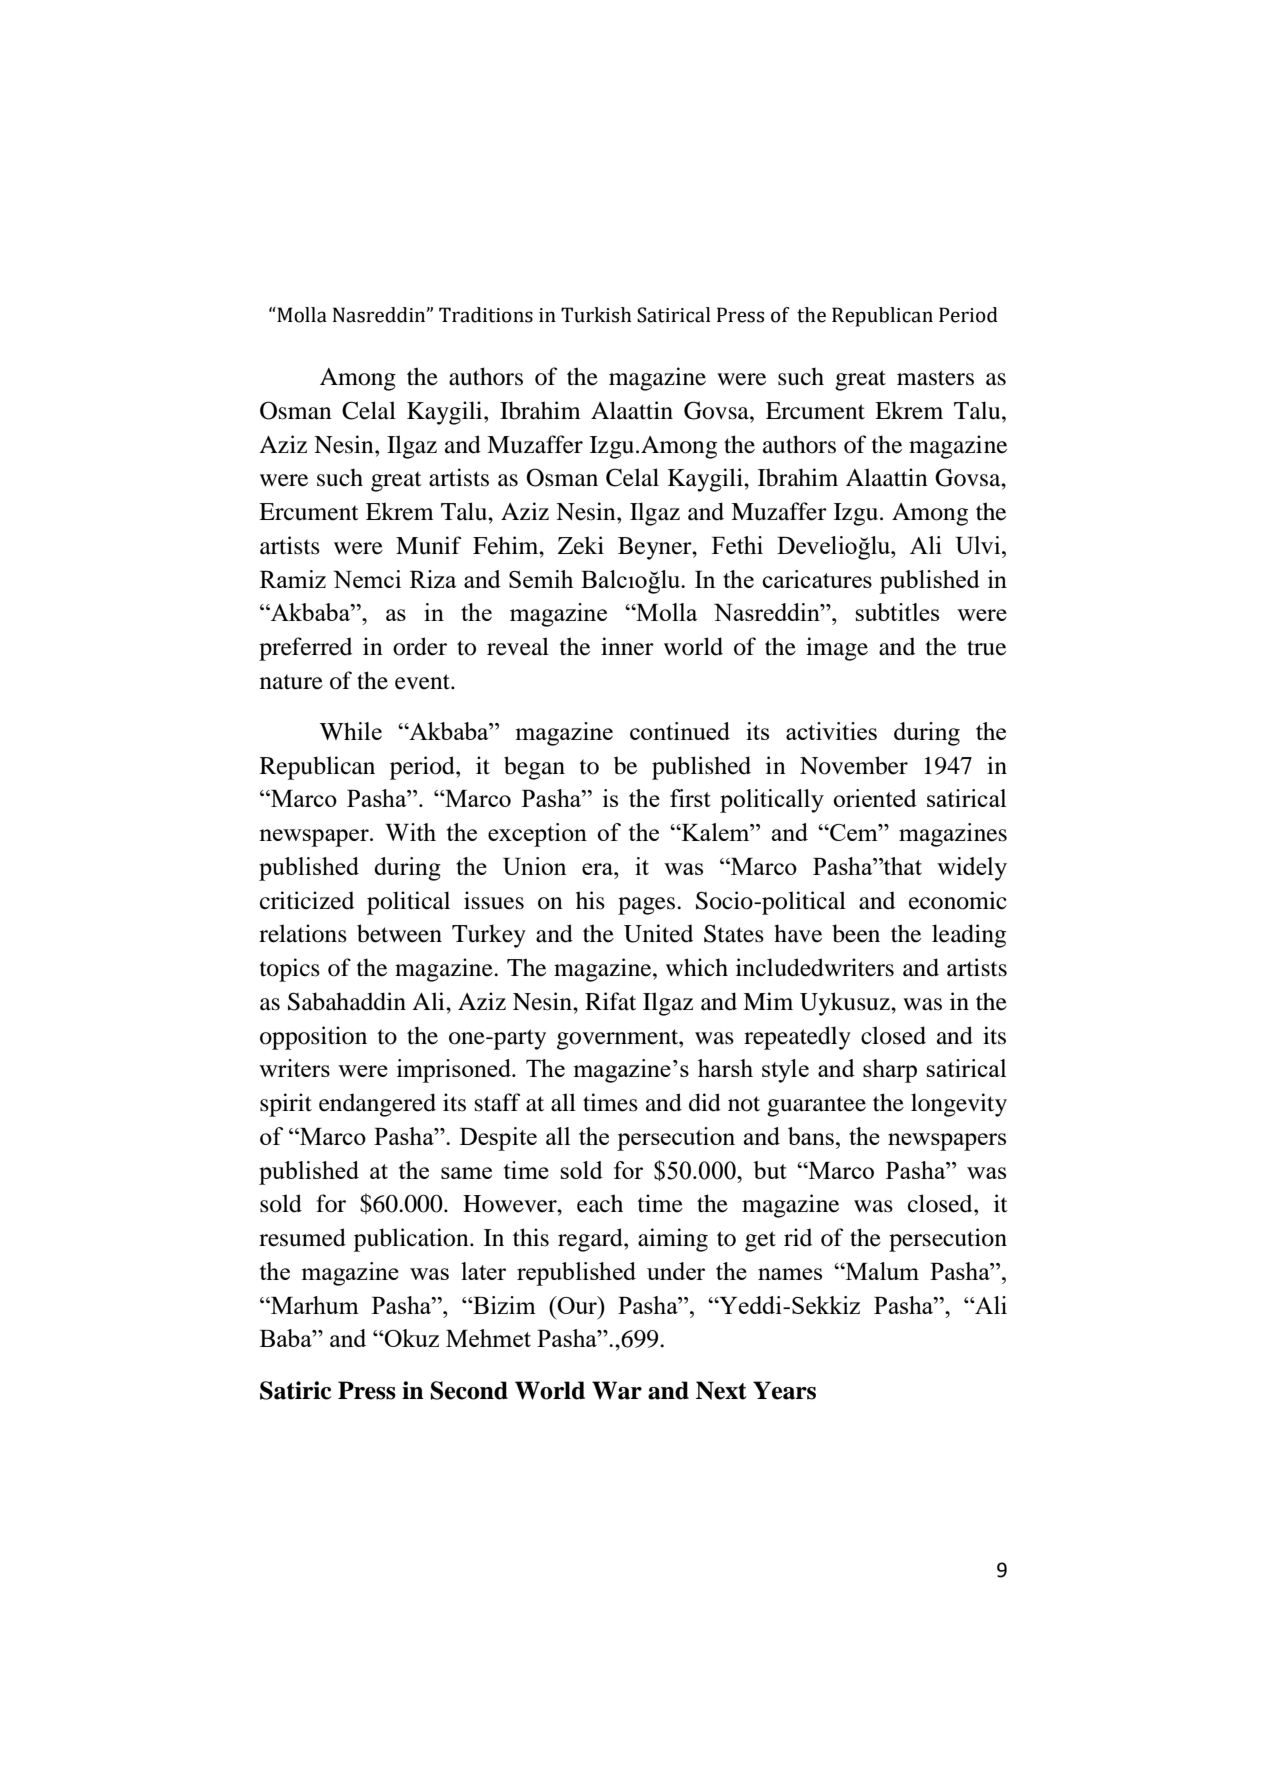  What do you see at coordinates (433, 579) in the page?
I see `Riza` at bounding box center [433, 579].
